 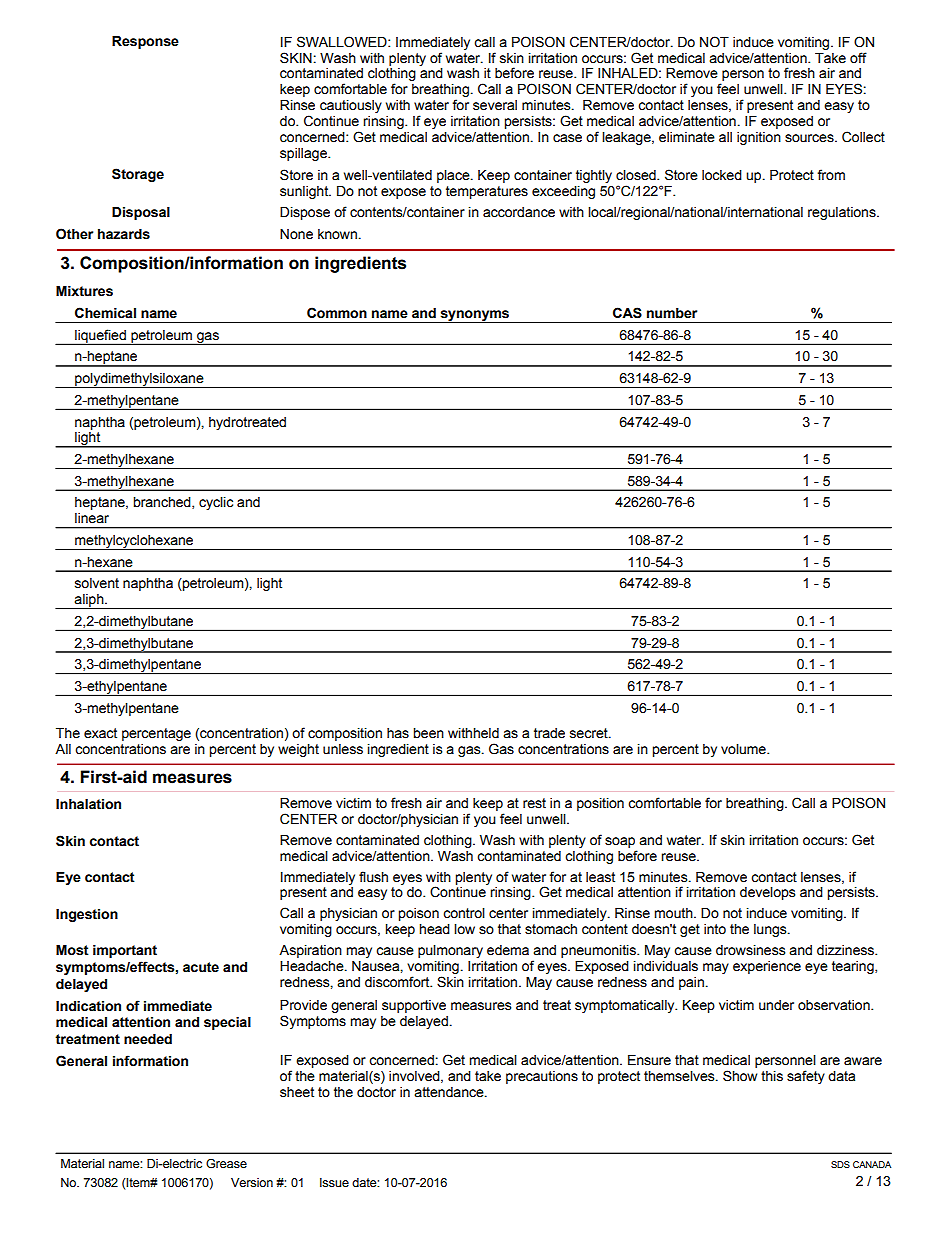 I want to click on SDS, so click(x=840, y=1164).
